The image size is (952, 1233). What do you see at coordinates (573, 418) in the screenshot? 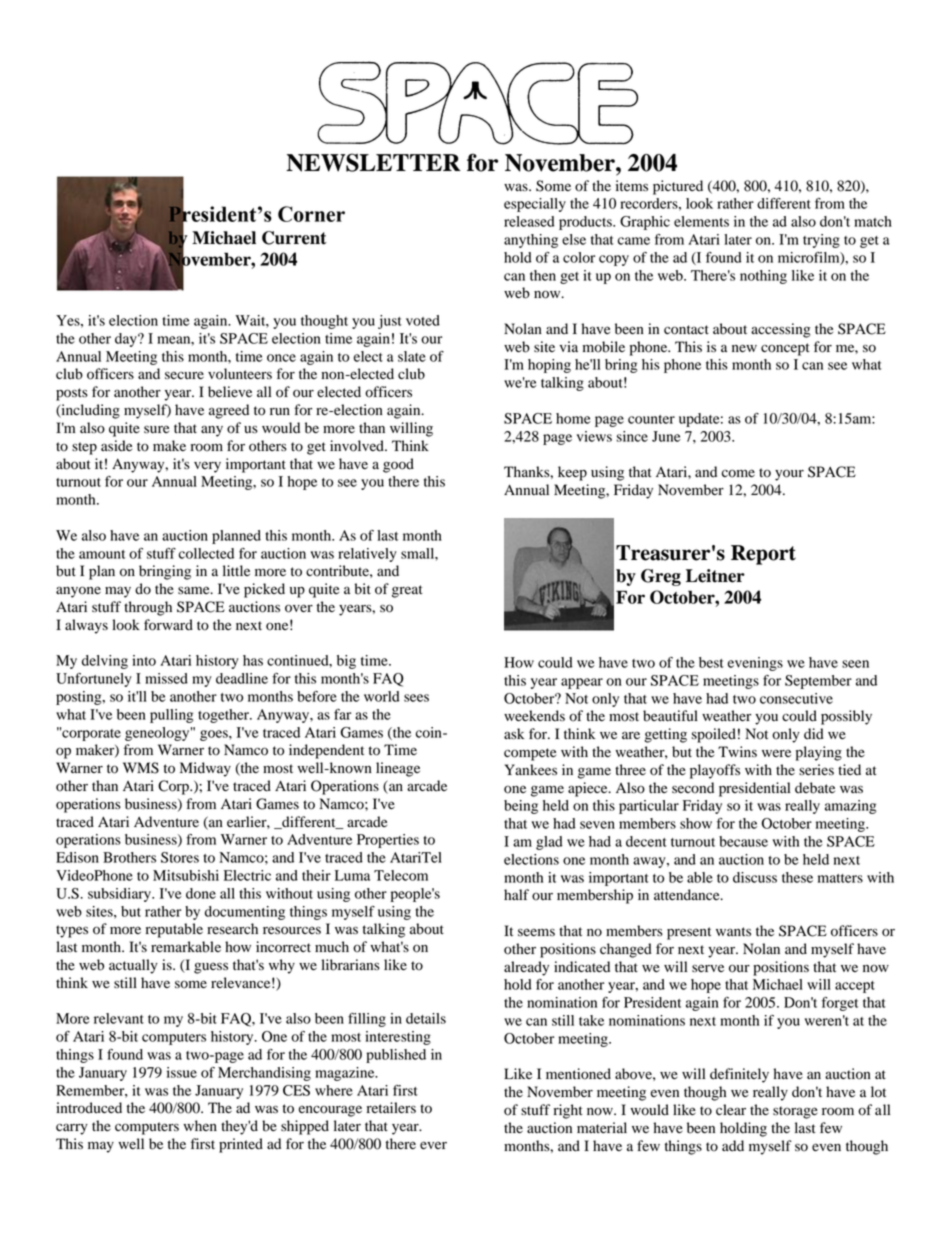
I see `home` at bounding box center [573, 418].
